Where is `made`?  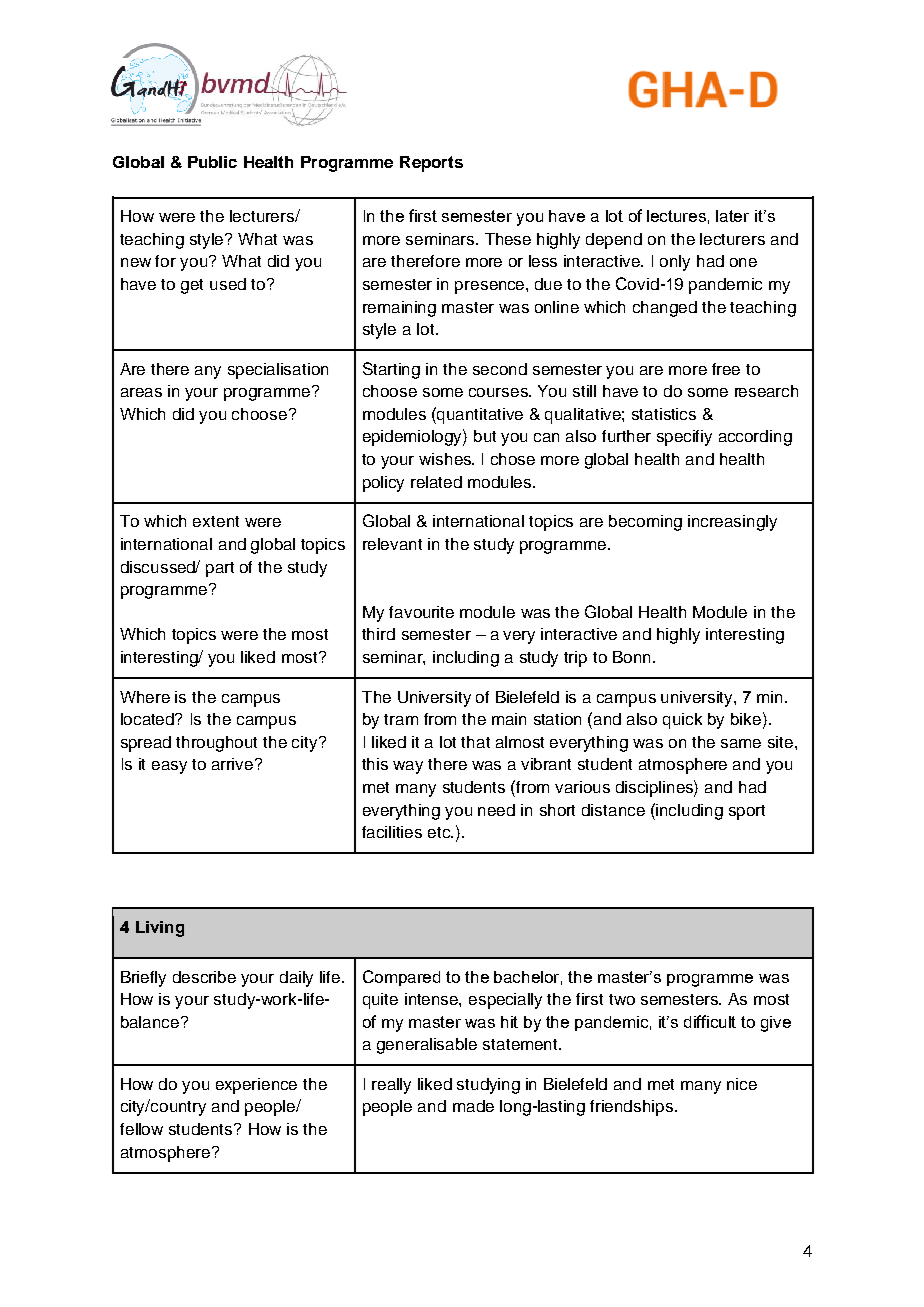 made is located at coordinates (473, 1106).
